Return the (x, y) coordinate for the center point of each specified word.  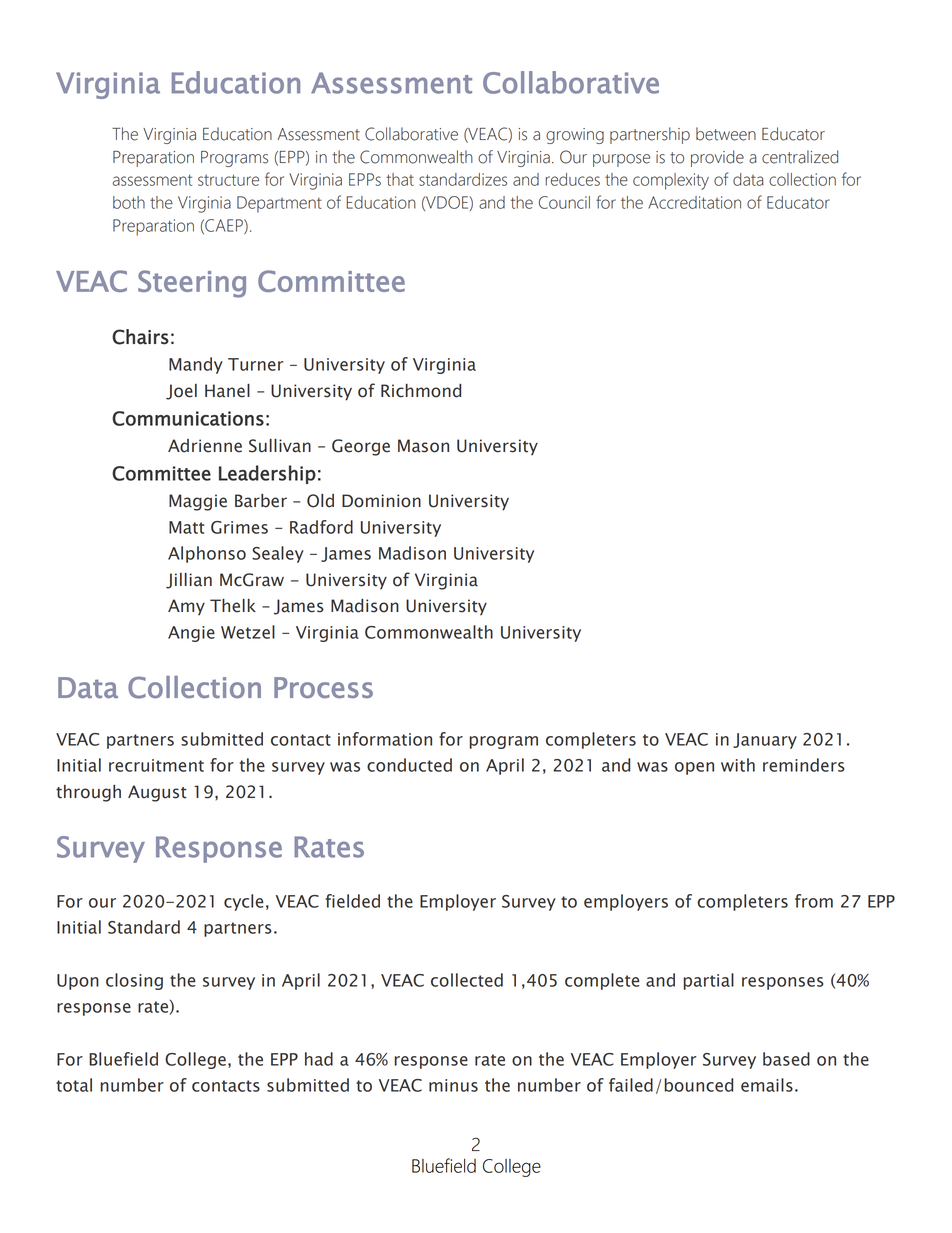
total (74, 1085)
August (157, 793)
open (694, 768)
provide (717, 158)
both (129, 202)
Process (323, 687)
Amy (186, 607)
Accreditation (694, 202)
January (765, 741)
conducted (409, 765)
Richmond (421, 391)
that (400, 179)
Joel (181, 392)
